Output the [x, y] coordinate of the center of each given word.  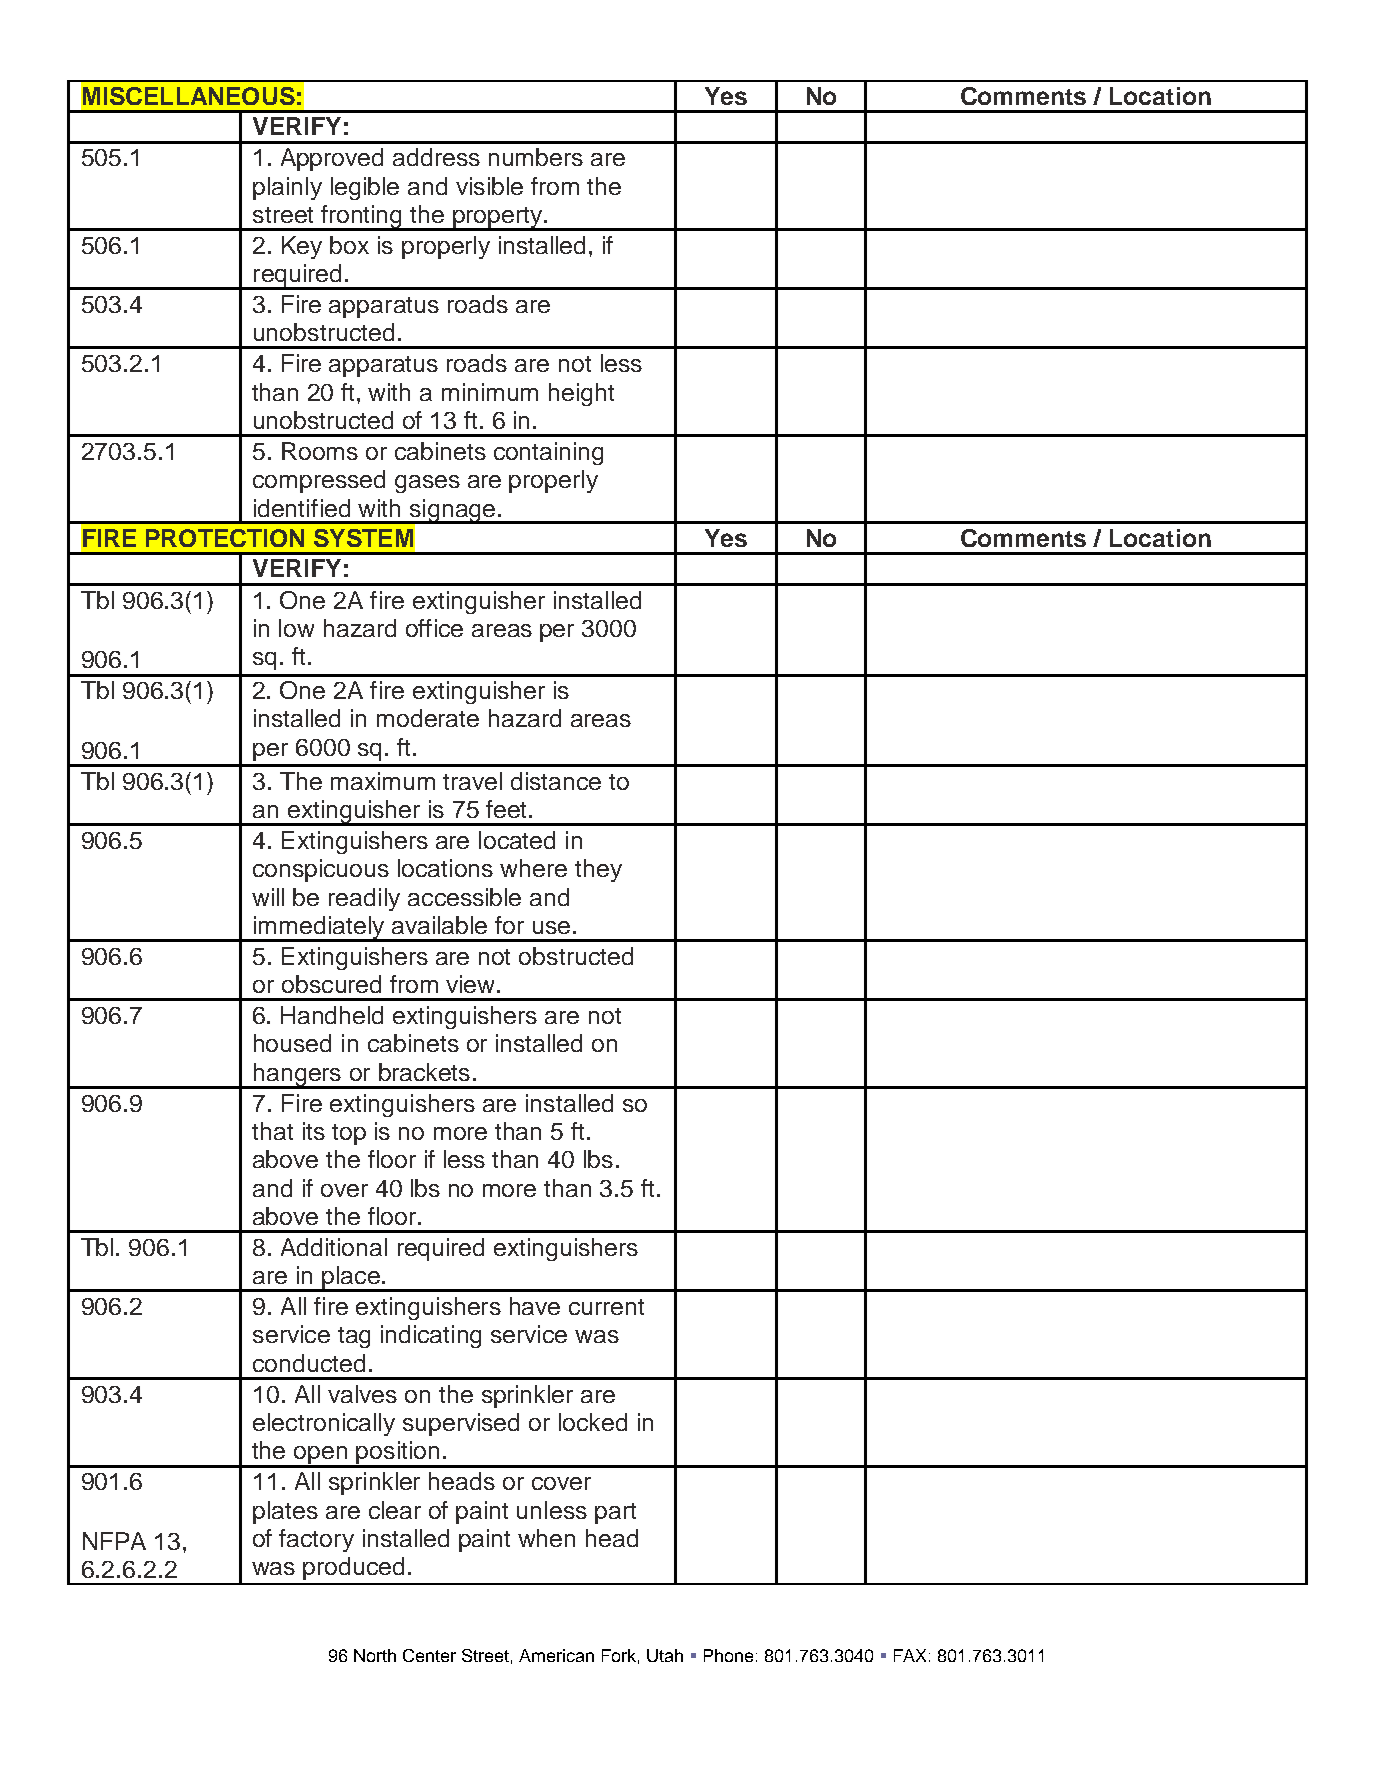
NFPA [114, 1541]
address [436, 157]
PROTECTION [225, 538]
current [606, 1307]
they [598, 870]
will [268, 897]
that [272, 1131]
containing [548, 453]
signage [452, 511]
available [439, 925]
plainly [287, 188]
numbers [536, 157]
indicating [431, 1336]
